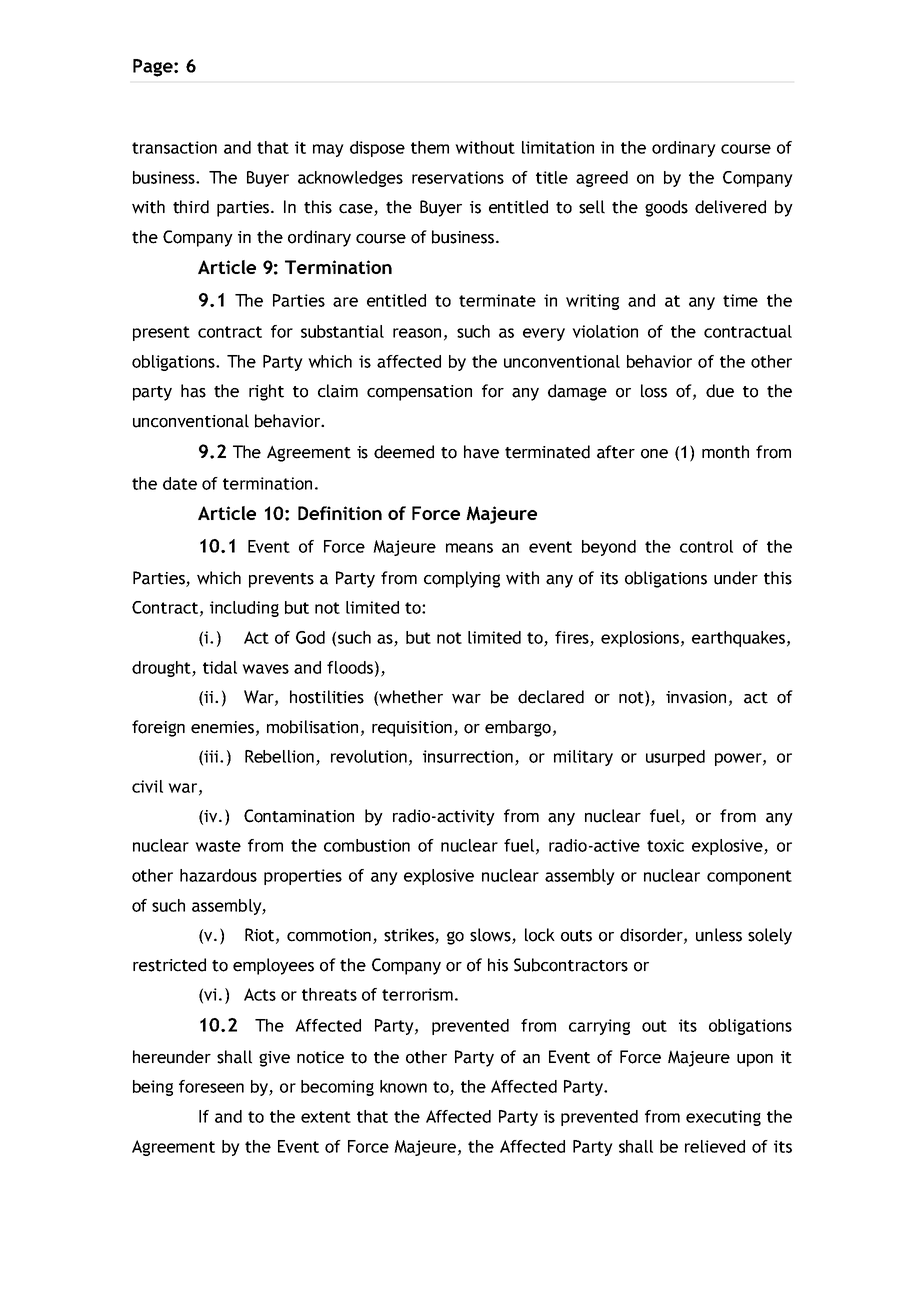 The width and height of the screenshot is (924, 1308). I want to click on waste, so click(218, 846).
